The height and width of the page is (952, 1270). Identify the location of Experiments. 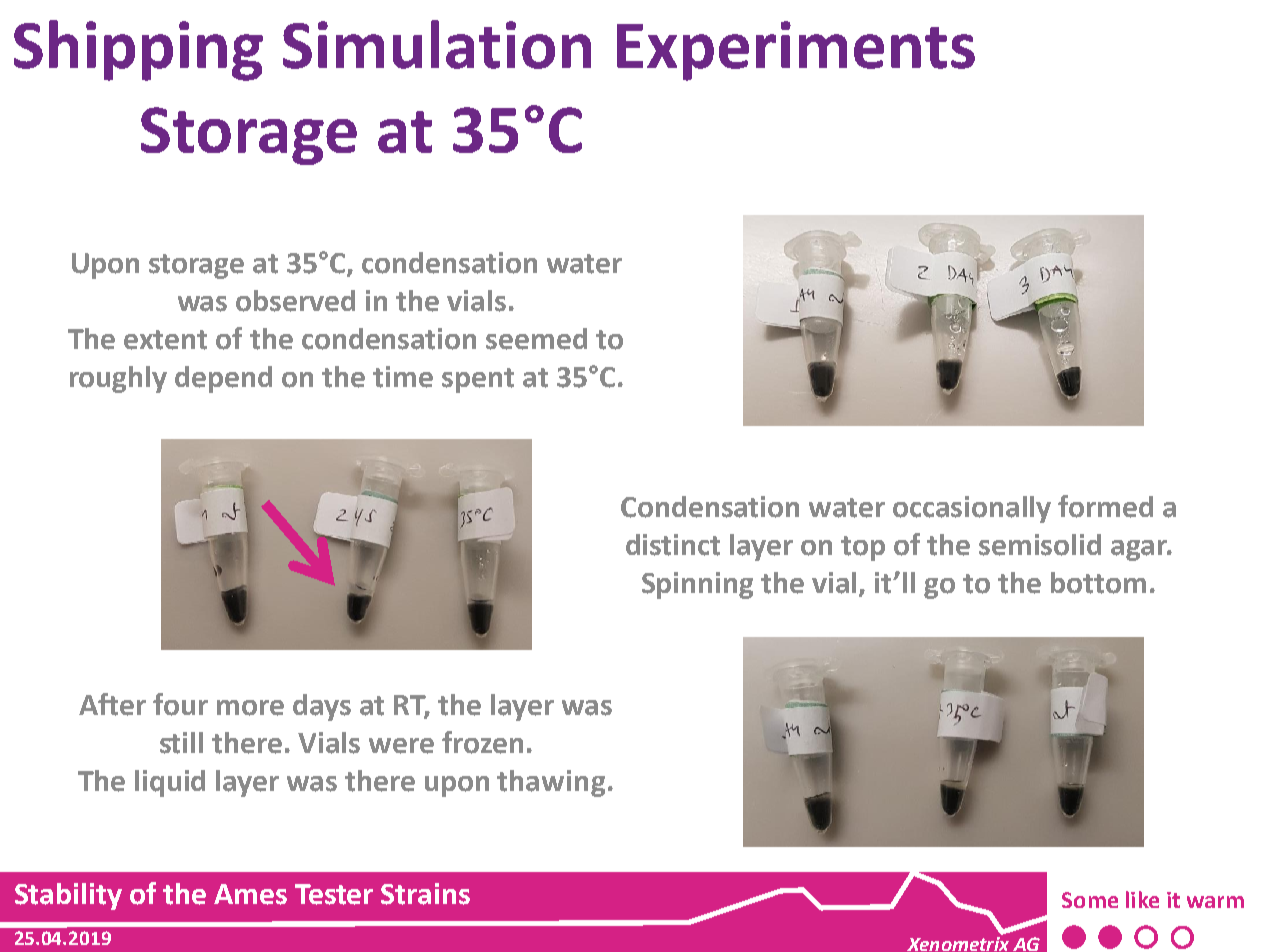
(796, 51).
